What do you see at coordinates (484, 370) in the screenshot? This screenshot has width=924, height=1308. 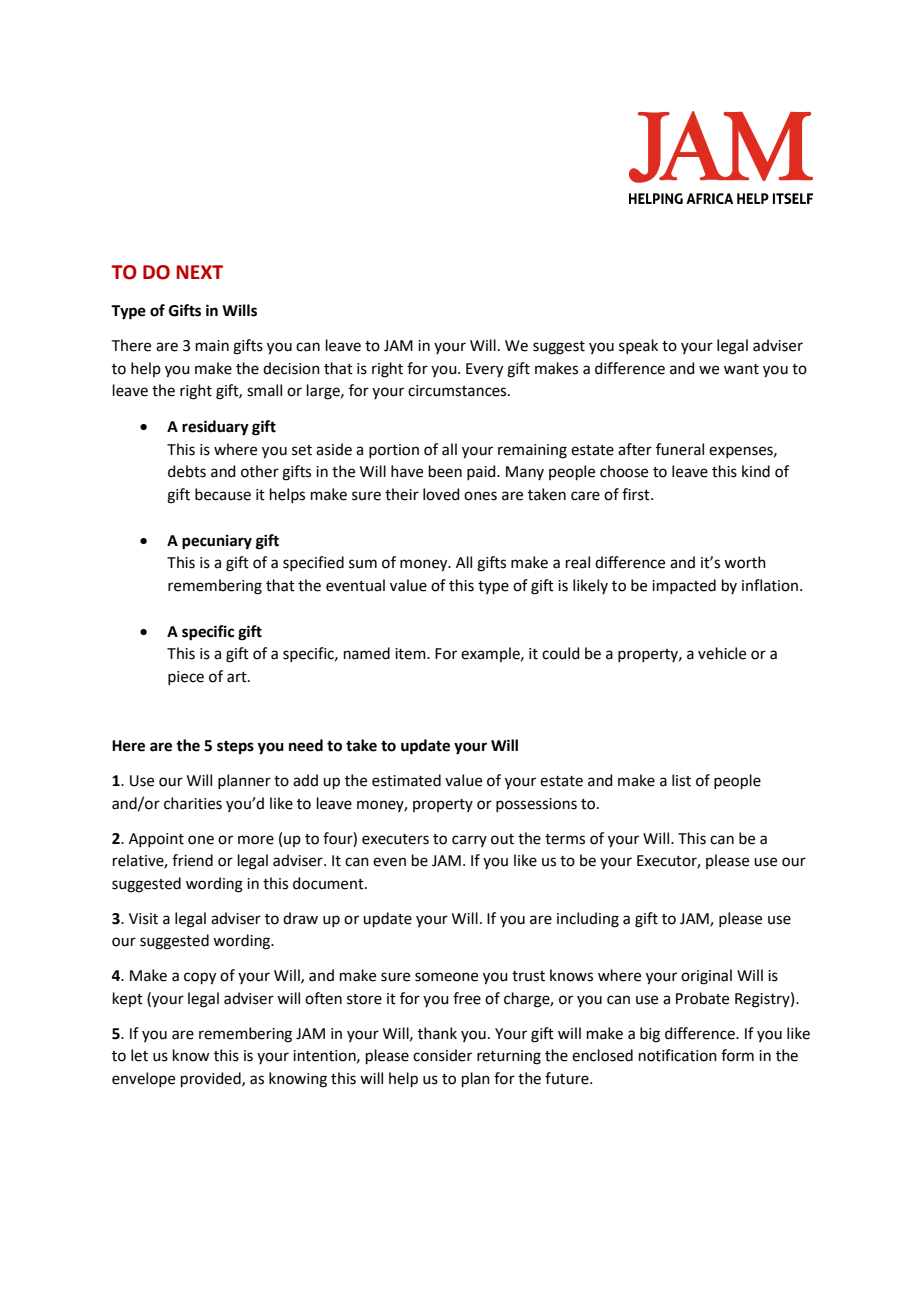 I see `Every` at bounding box center [484, 370].
